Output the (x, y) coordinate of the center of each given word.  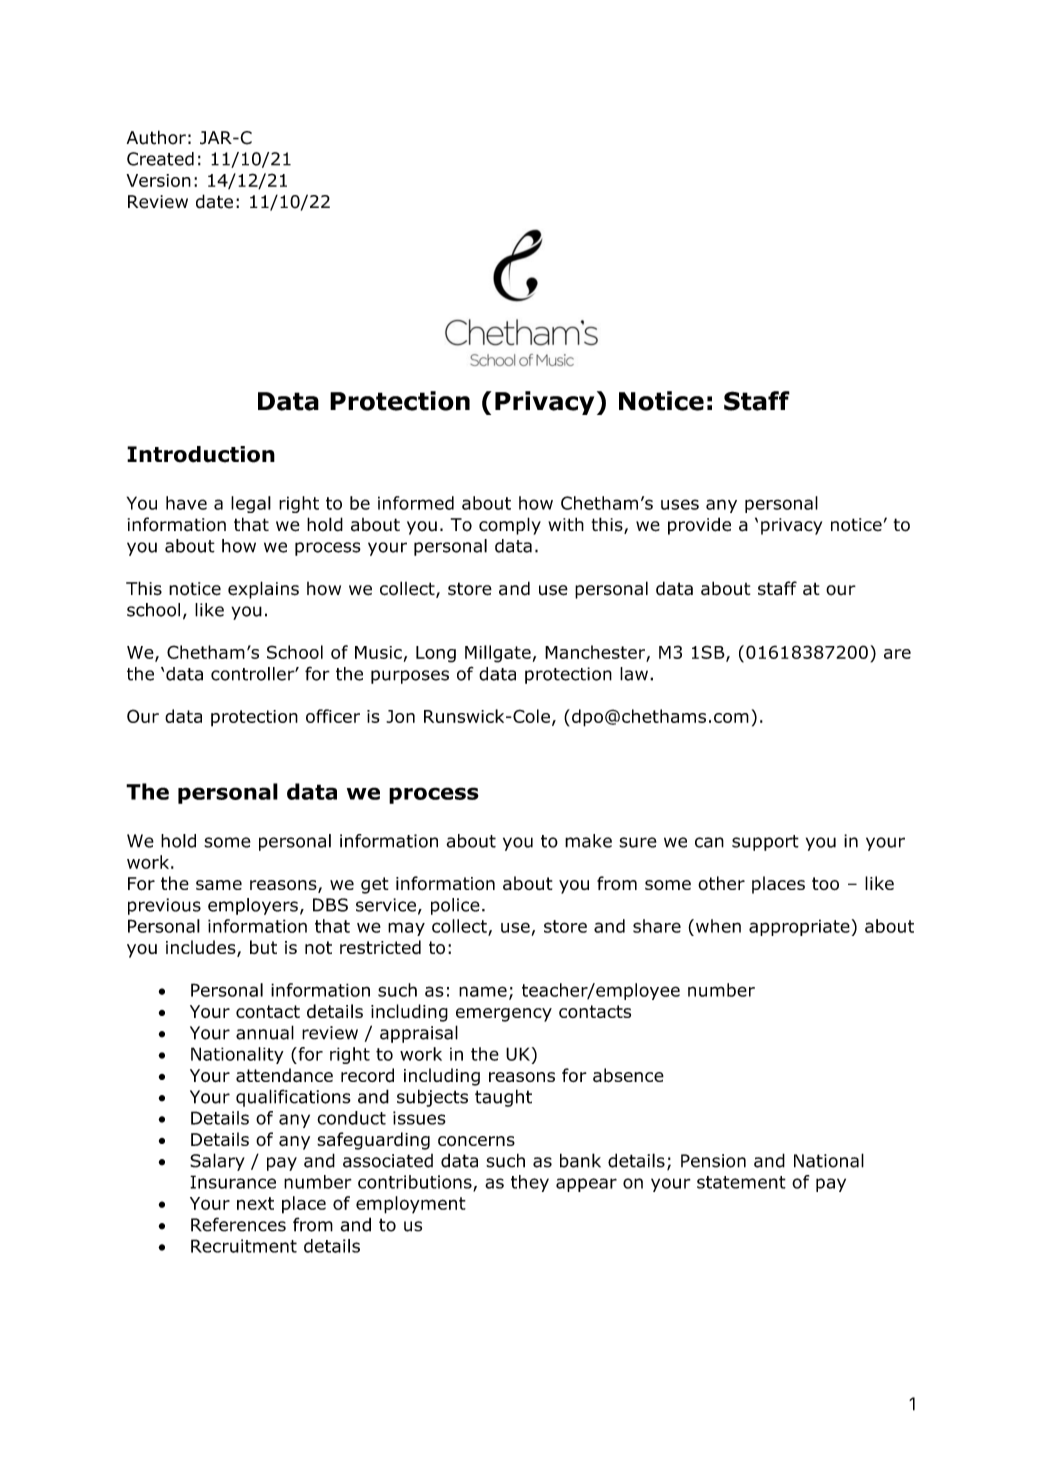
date (214, 201)
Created (160, 159)
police (455, 906)
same (219, 885)
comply (510, 526)
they (530, 1183)
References (238, 1224)
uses (680, 504)
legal (251, 504)
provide (699, 526)
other (721, 883)
